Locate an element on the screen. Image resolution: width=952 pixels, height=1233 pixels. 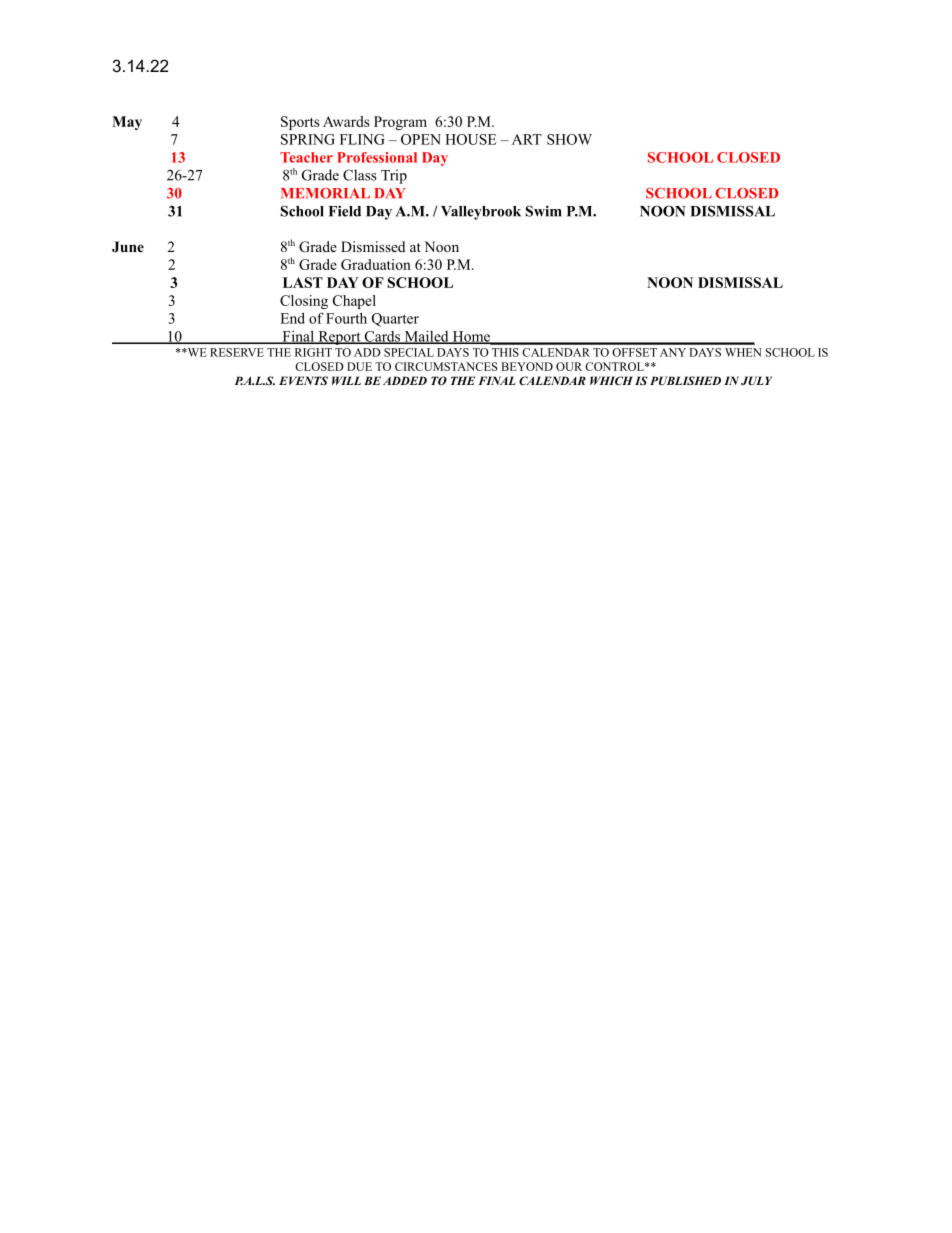
June is located at coordinates (128, 246).
